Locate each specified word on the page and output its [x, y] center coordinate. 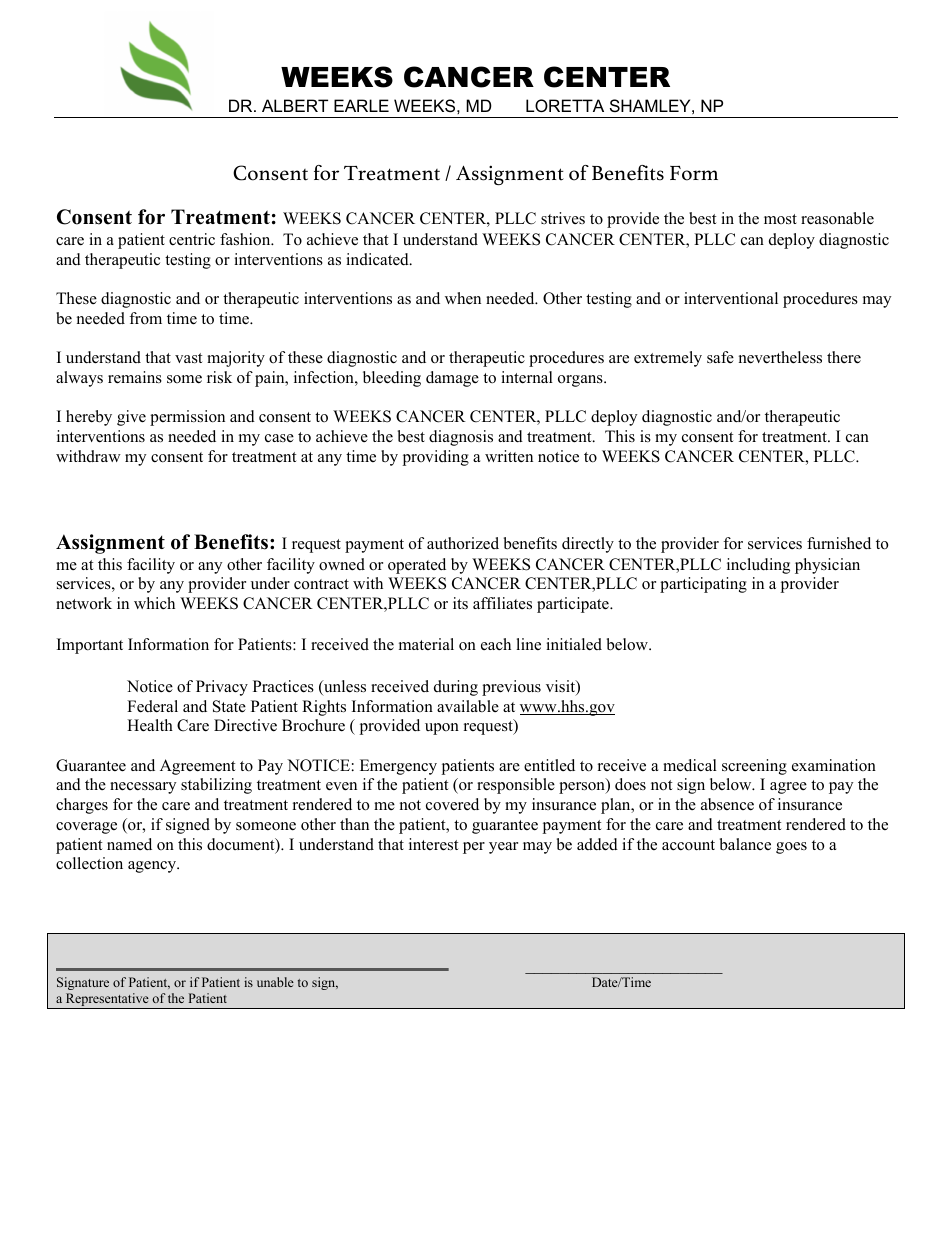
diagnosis [461, 438]
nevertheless [780, 357]
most [780, 219]
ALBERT [295, 105]
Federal [152, 706]
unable [275, 982]
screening [754, 767]
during [456, 688]
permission [187, 418]
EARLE [361, 105]
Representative [107, 1001]
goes [791, 848]
